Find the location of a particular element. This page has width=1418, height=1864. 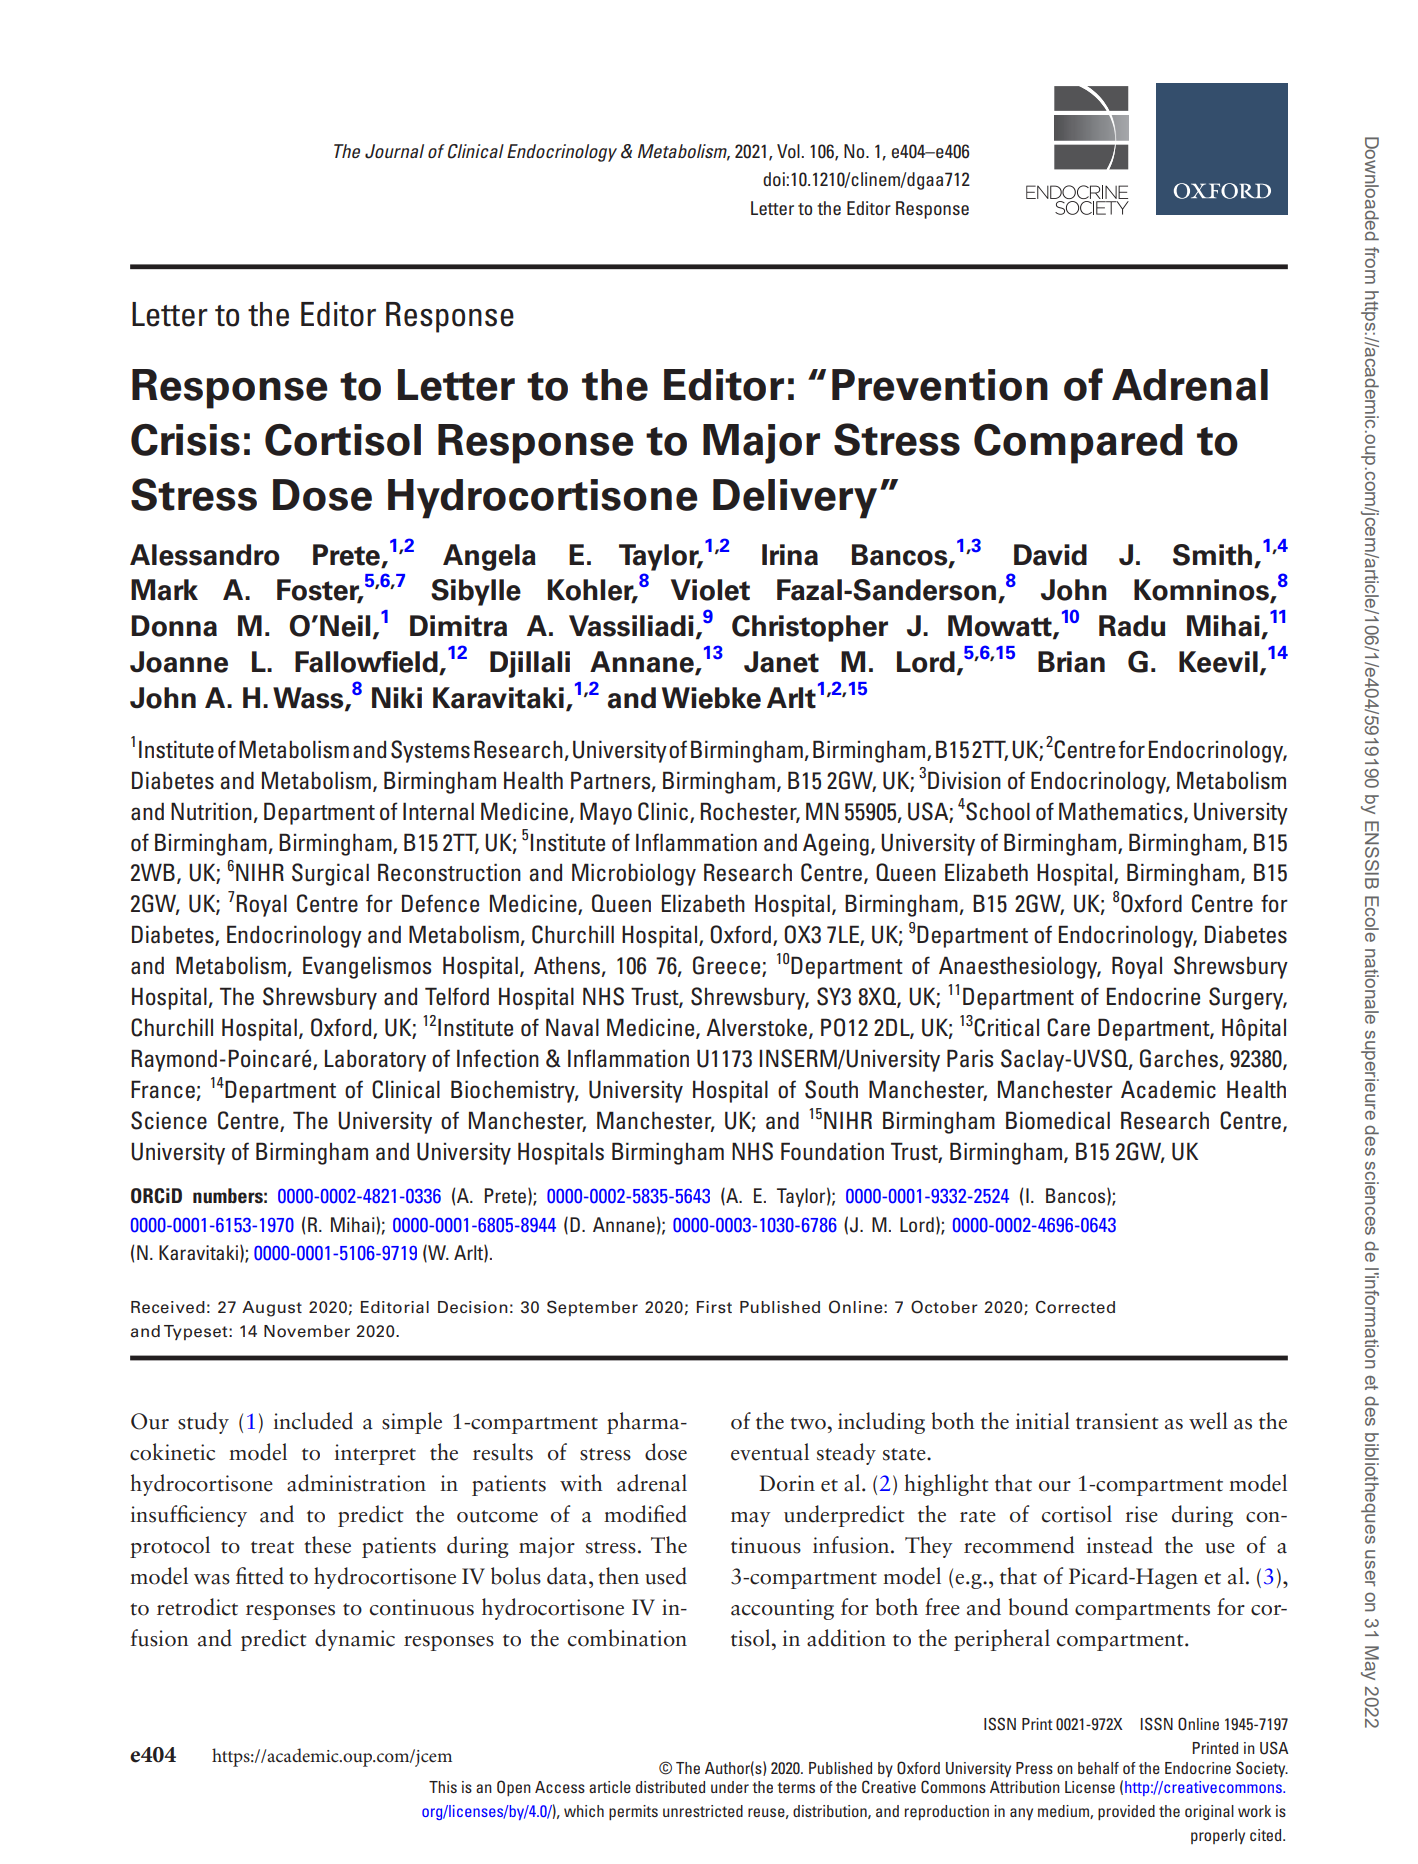

Greece is located at coordinates (728, 966).
